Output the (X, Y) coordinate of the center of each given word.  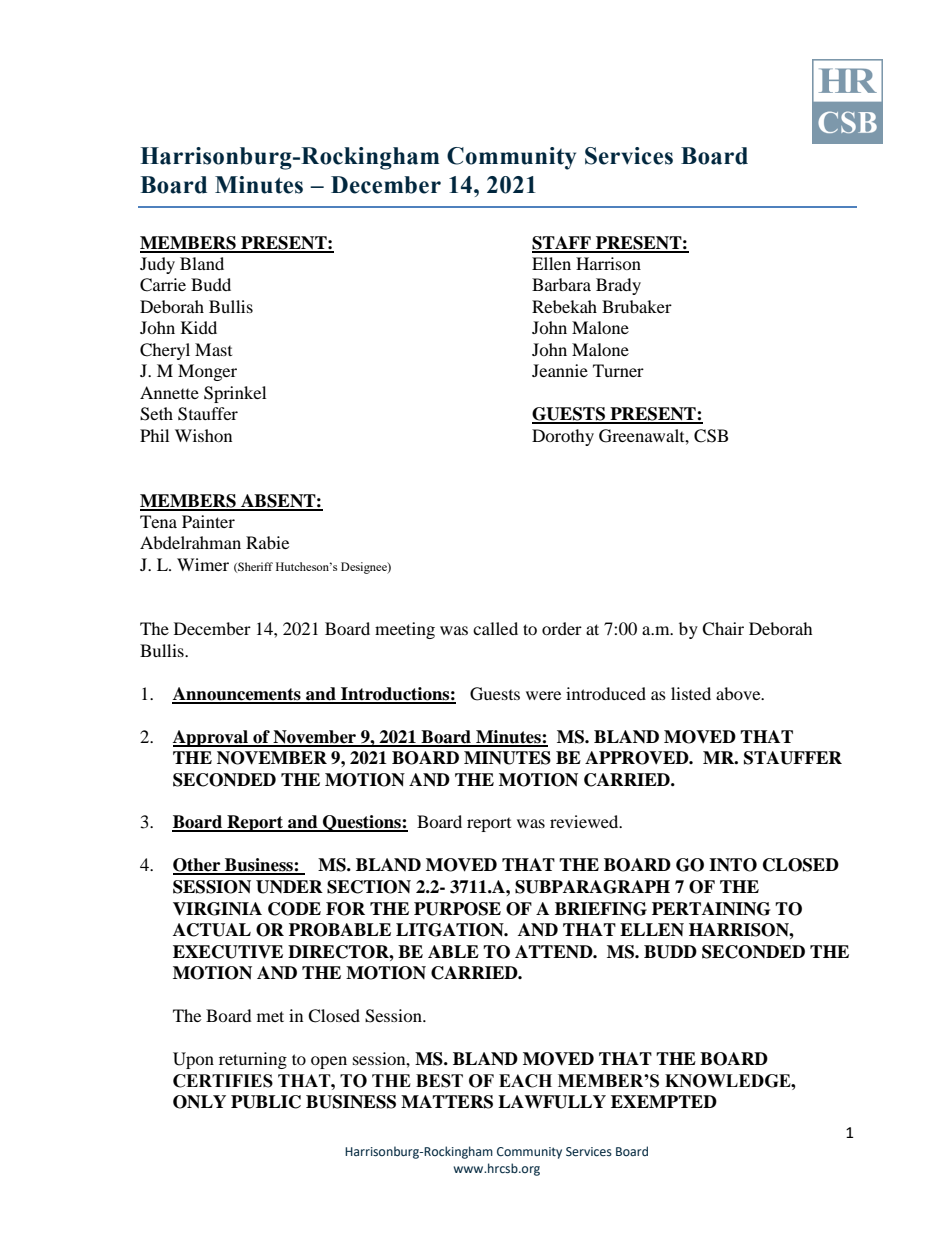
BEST (439, 1081)
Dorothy (563, 437)
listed (691, 693)
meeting (405, 630)
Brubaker (637, 306)
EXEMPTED (664, 1101)
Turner (618, 370)
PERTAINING (711, 909)
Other (198, 866)
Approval (211, 738)
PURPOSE (457, 909)
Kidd (199, 327)
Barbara (561, 284)
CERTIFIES (223, 1081)
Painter (208, 521)
